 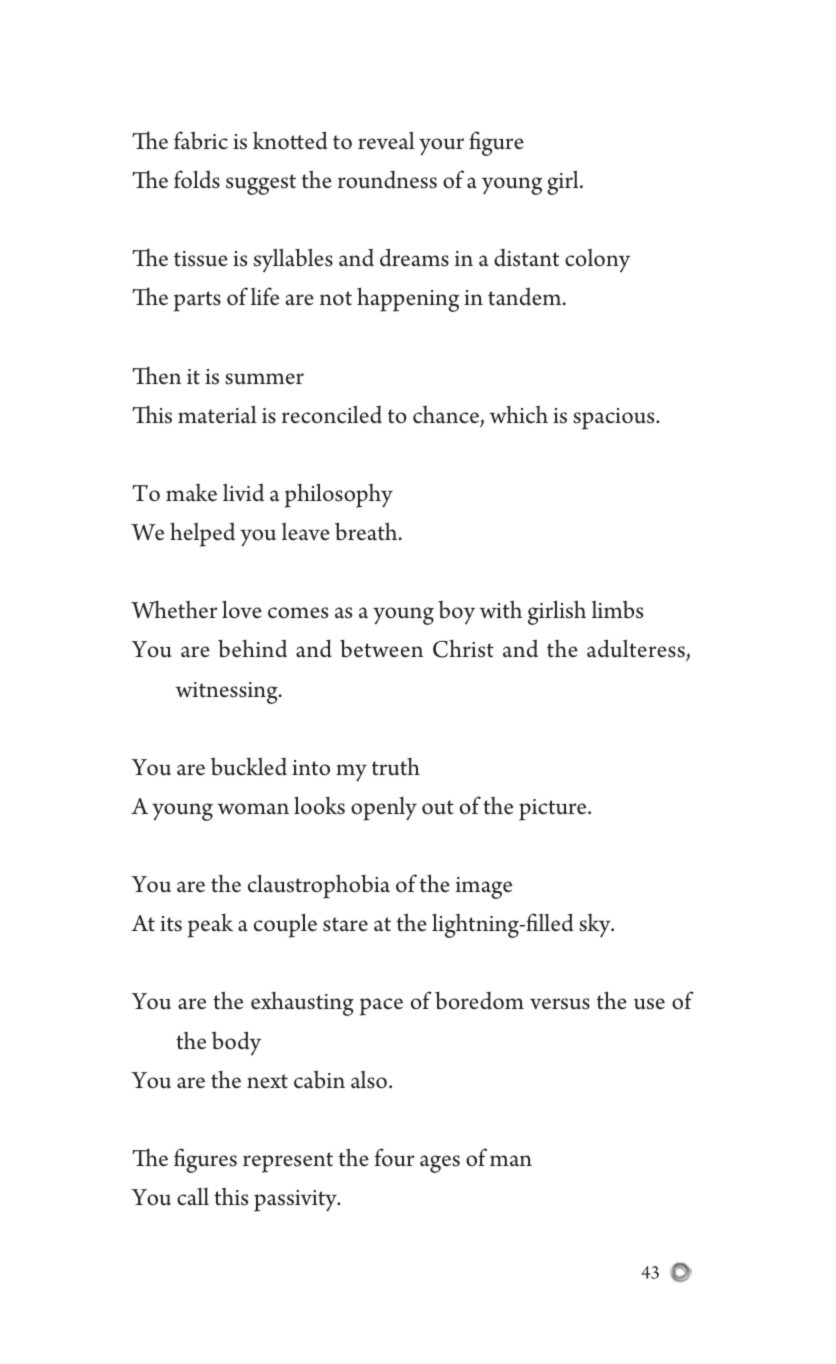 I want to click on colony, so click(x=597, y=260).
